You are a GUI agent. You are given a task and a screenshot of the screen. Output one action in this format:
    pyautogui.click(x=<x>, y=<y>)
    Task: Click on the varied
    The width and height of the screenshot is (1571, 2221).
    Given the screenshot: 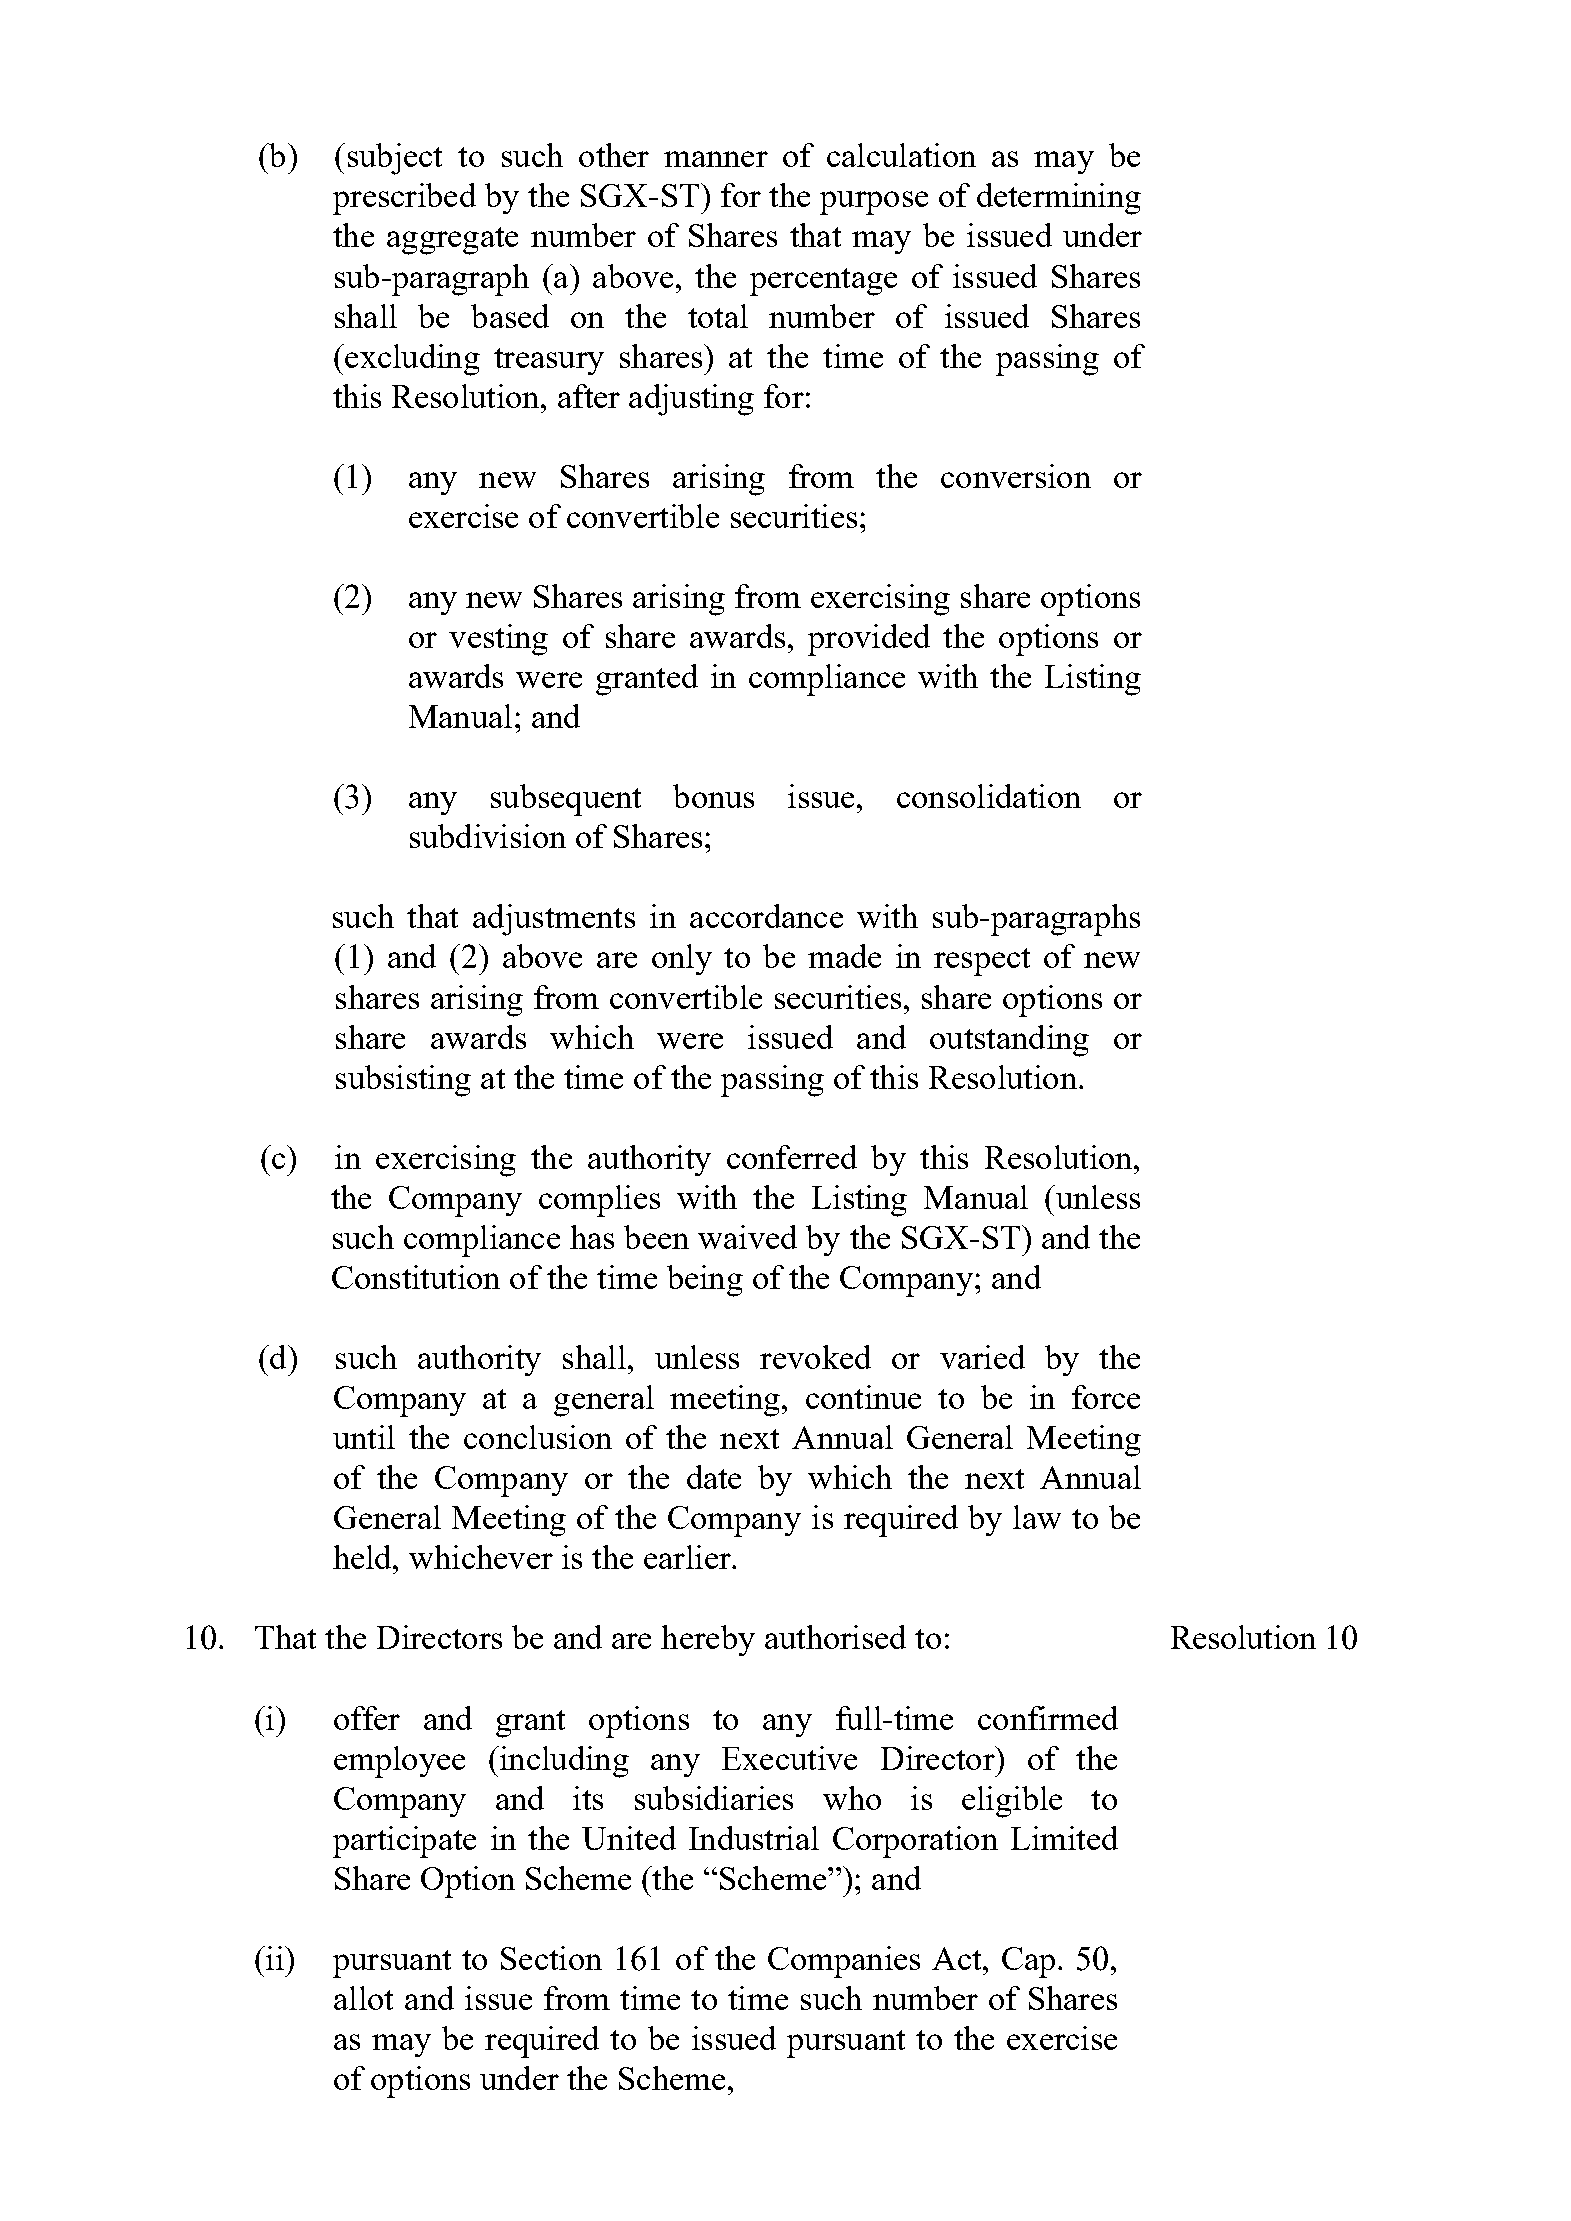 What is the action you would take?
    pyautogui.click(x=982, y=1357)
